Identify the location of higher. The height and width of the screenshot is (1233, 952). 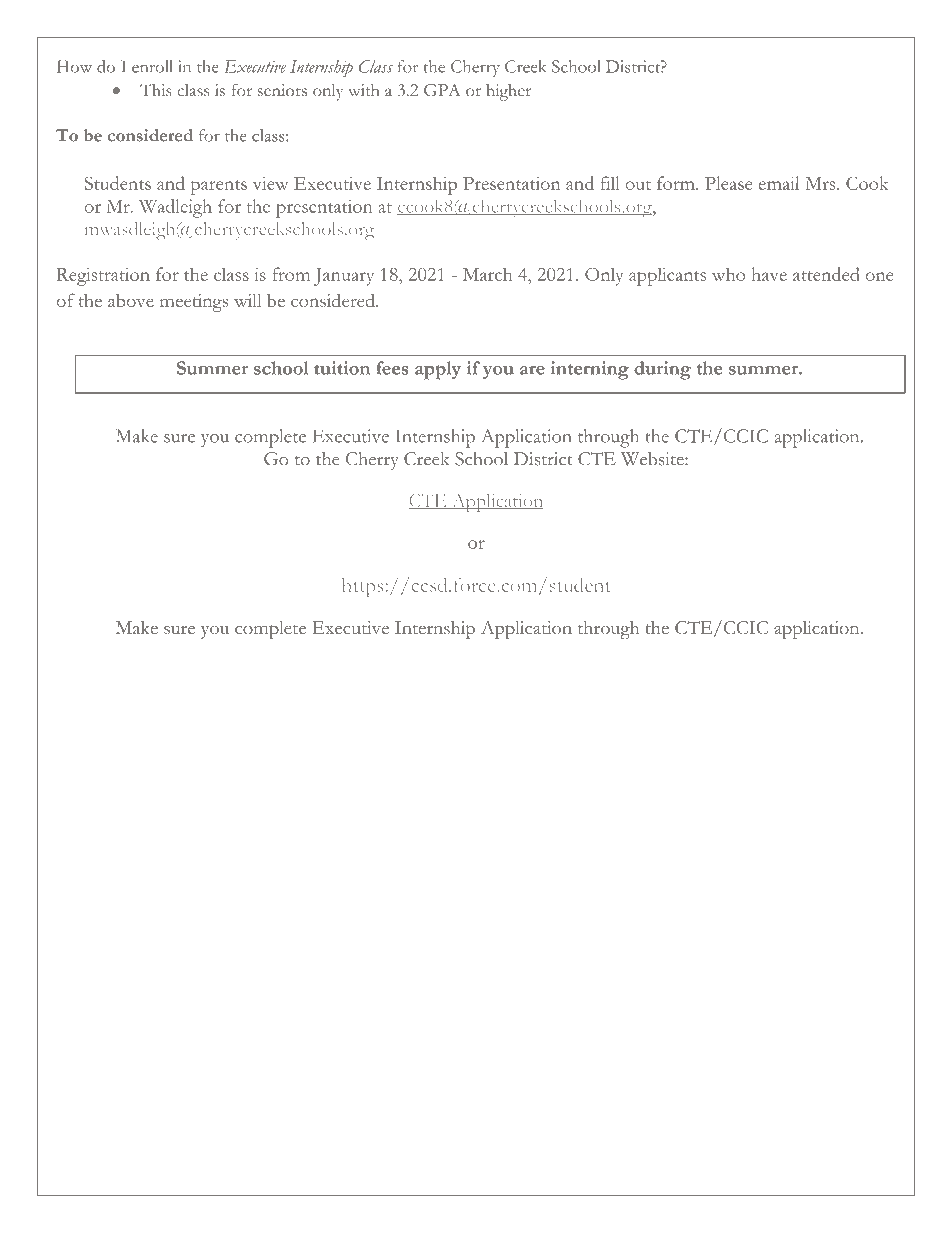
(508, 92).
